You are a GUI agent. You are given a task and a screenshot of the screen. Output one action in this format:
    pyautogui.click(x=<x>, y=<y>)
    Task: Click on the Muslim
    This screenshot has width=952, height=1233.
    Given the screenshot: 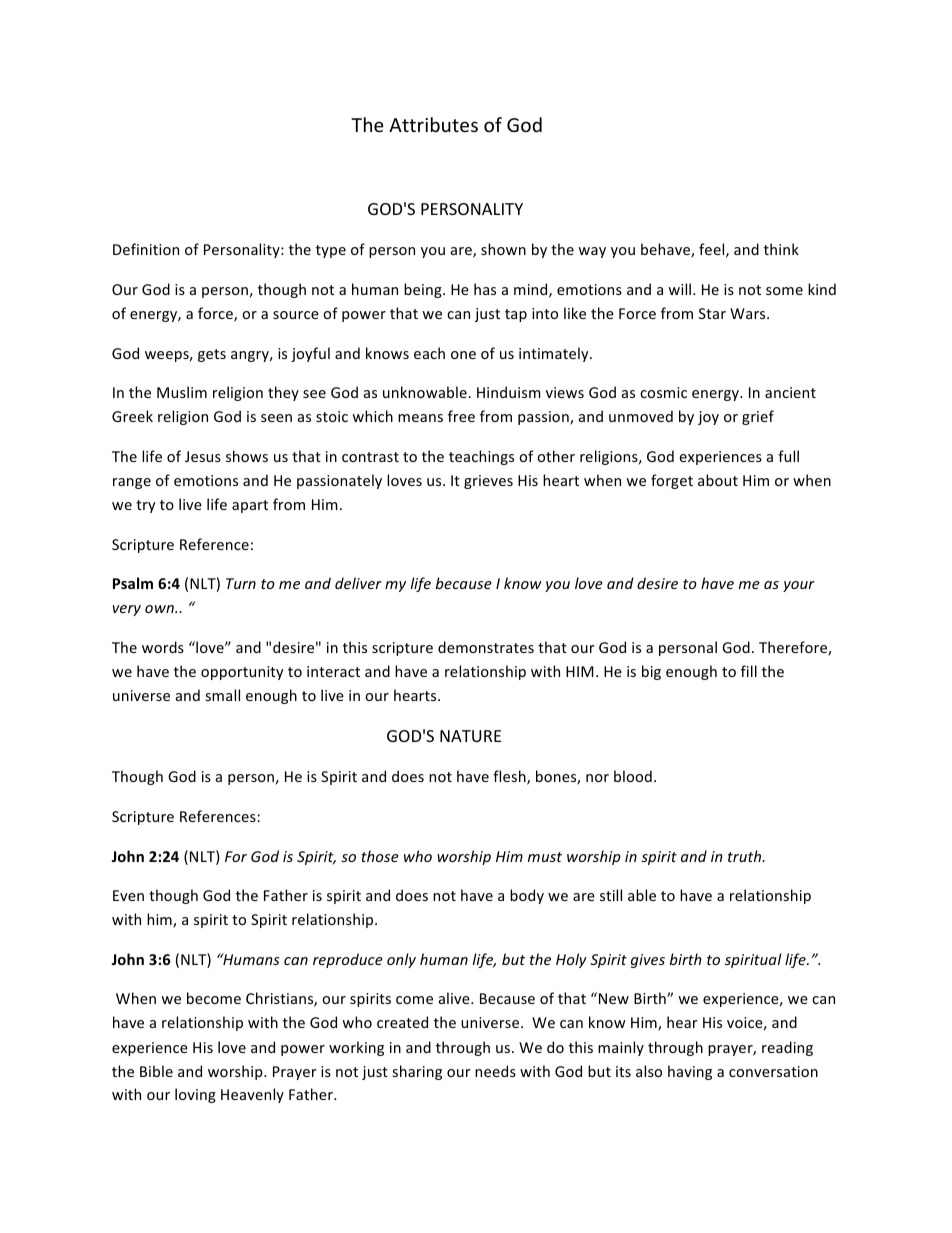 What is the action you would take?
    pyautogui.click(x=182, y=392)
